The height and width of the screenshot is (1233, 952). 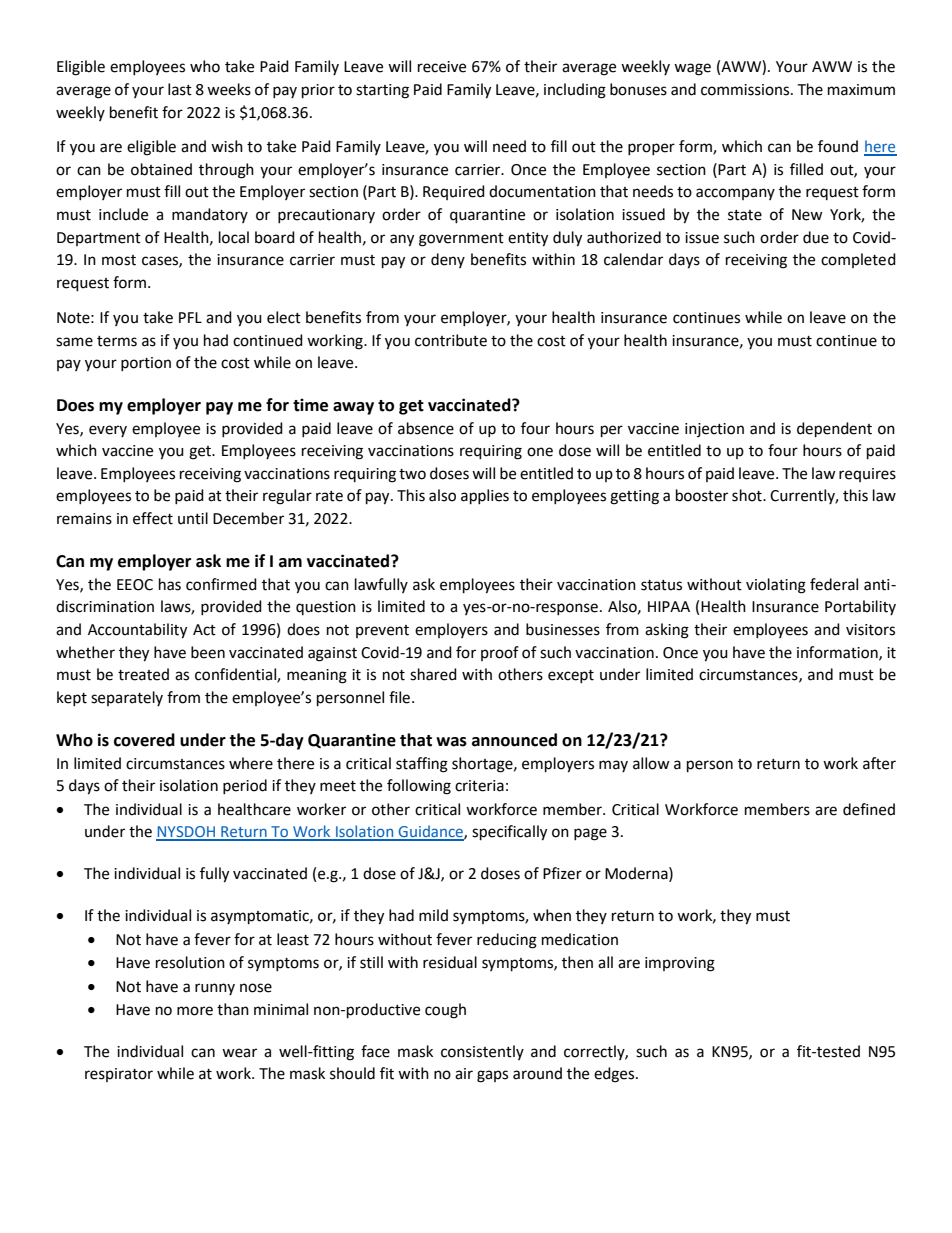 What do you see at coordinates (776, 586) in the screenshot?
I see `violating` at bounding box center [776, 586].
